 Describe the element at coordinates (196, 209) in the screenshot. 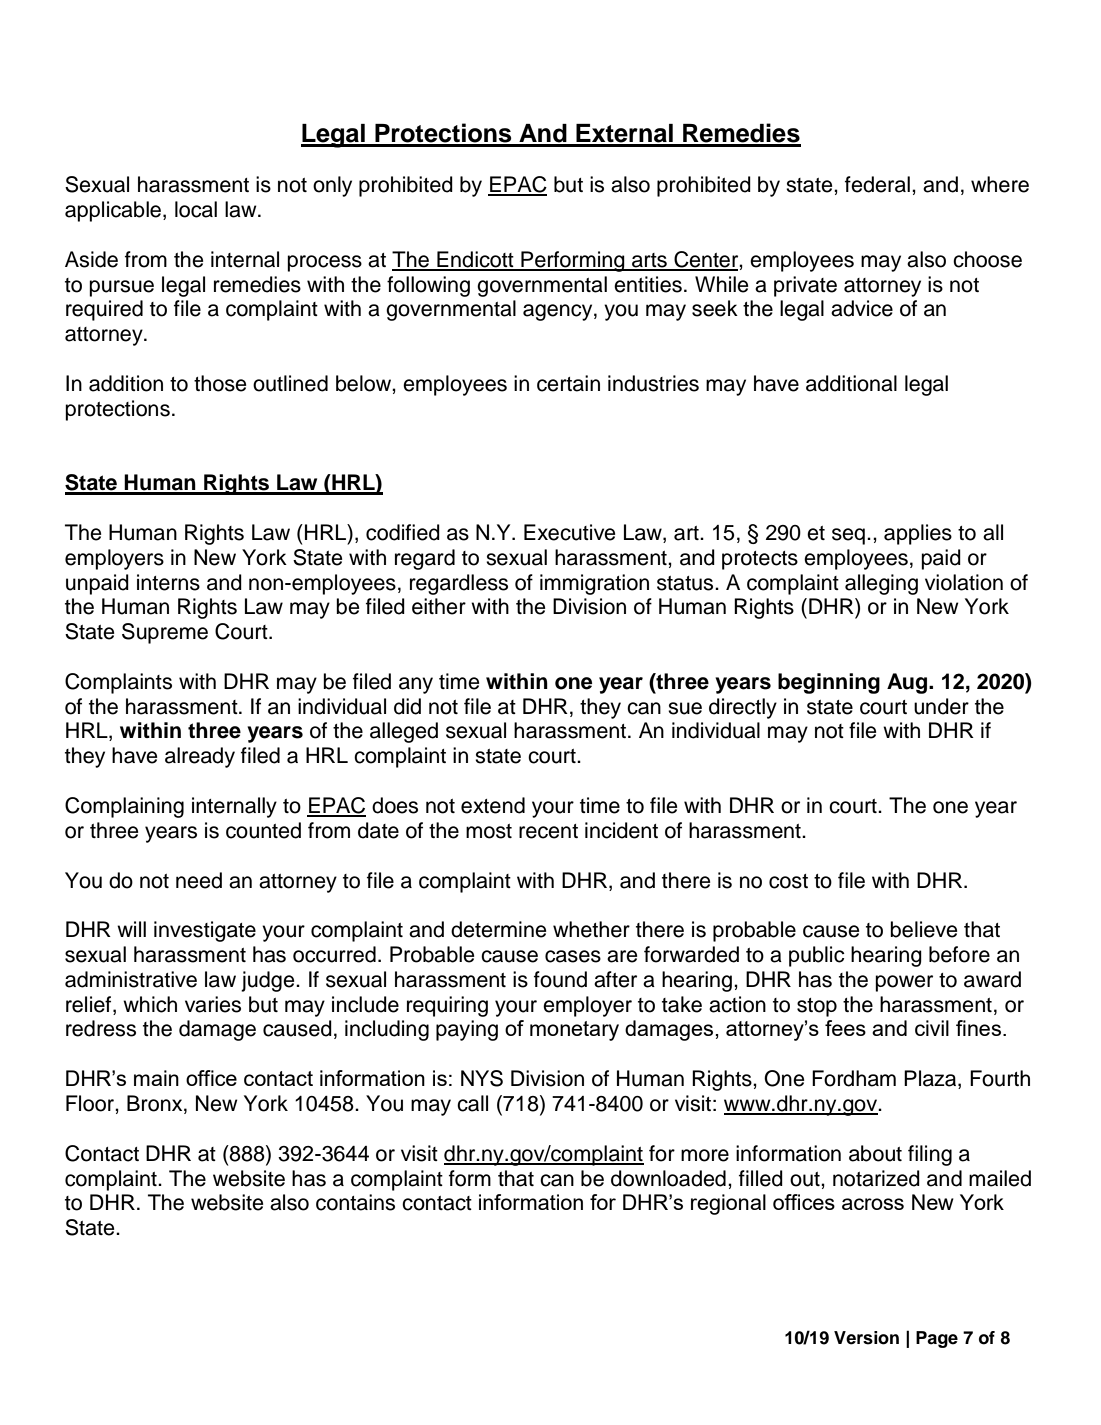

I see `local` at that location.
